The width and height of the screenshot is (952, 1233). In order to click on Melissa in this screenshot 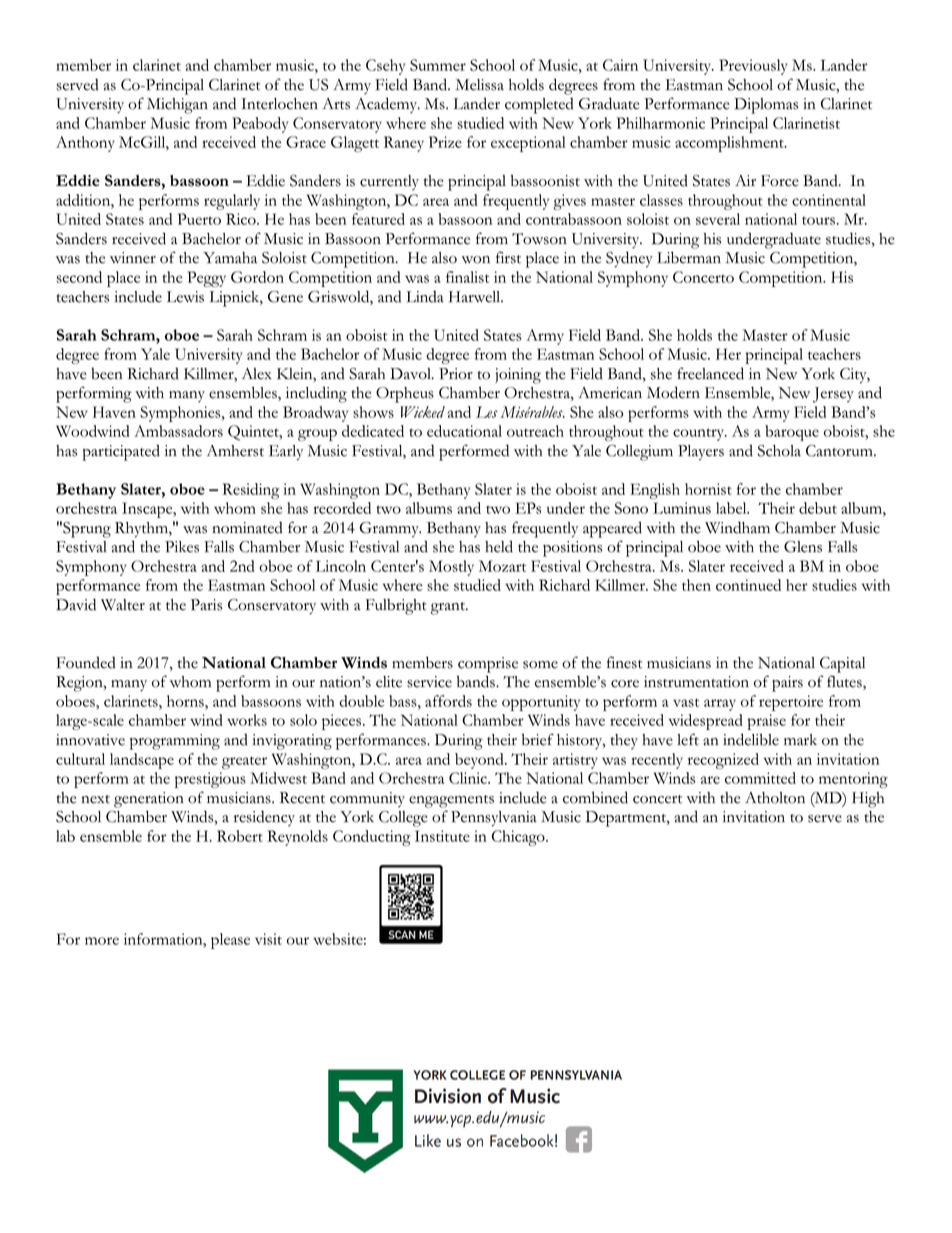, I will do `click(480, 85)`.
